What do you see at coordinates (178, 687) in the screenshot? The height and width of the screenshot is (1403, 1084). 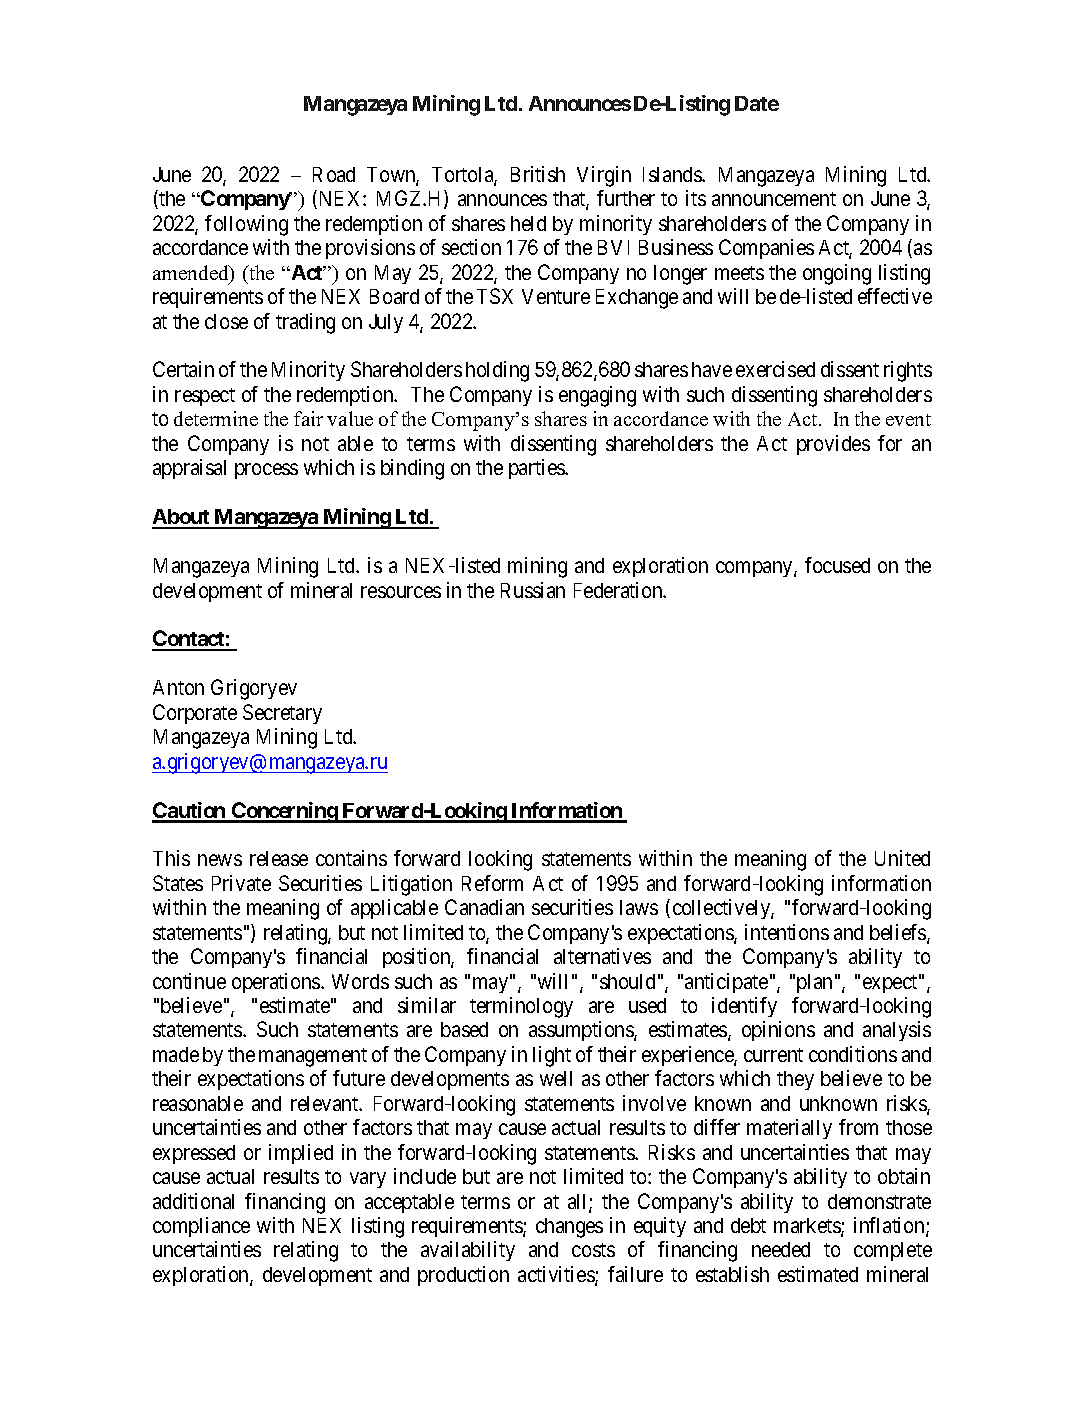 I see `Anton` at bounding box center [178, 687].
